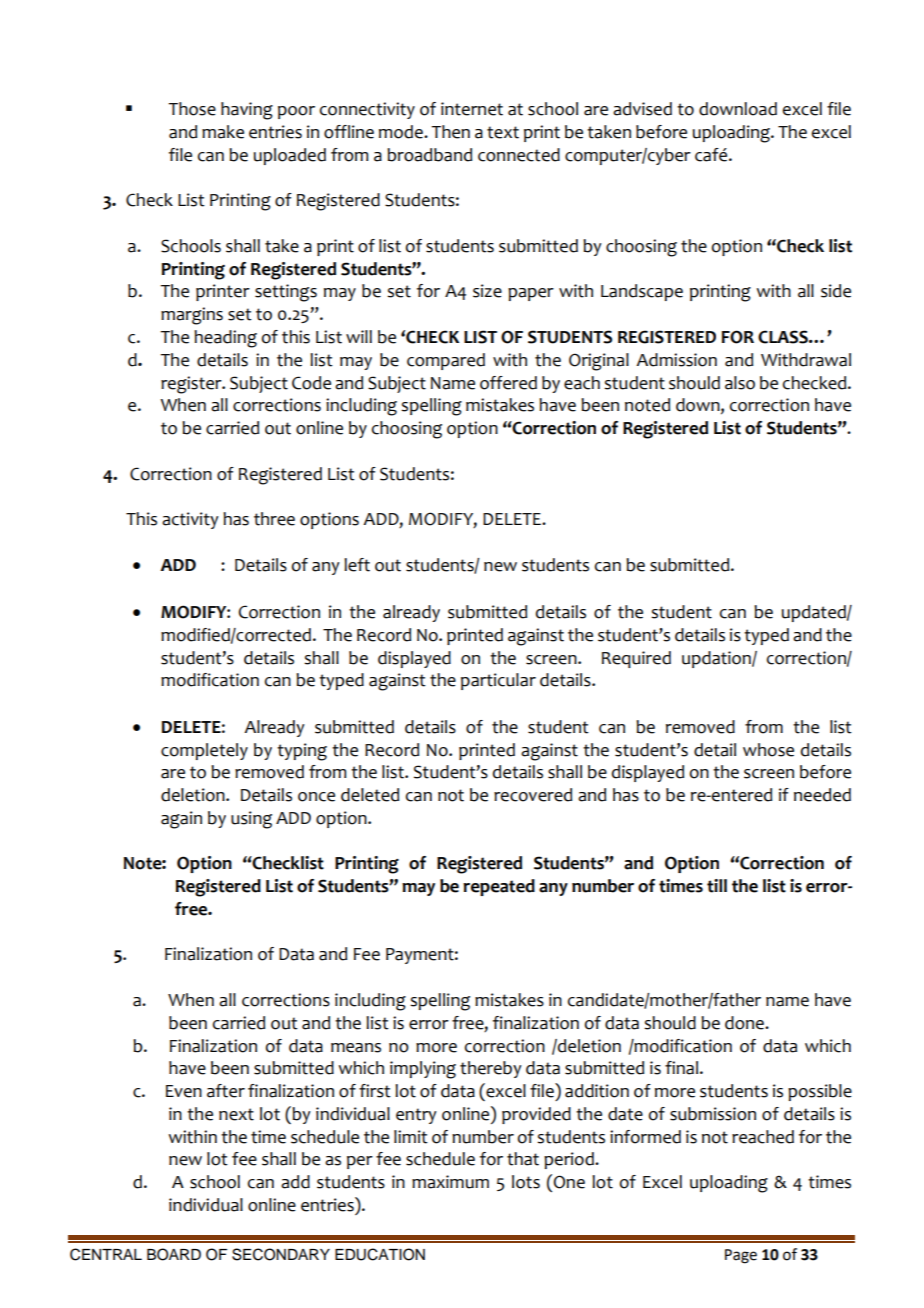 The image size is (924, 1308). What do you see at coordinates (498, 681) in the screenshot?
I see `particular` at bounding box center [498, 681].
